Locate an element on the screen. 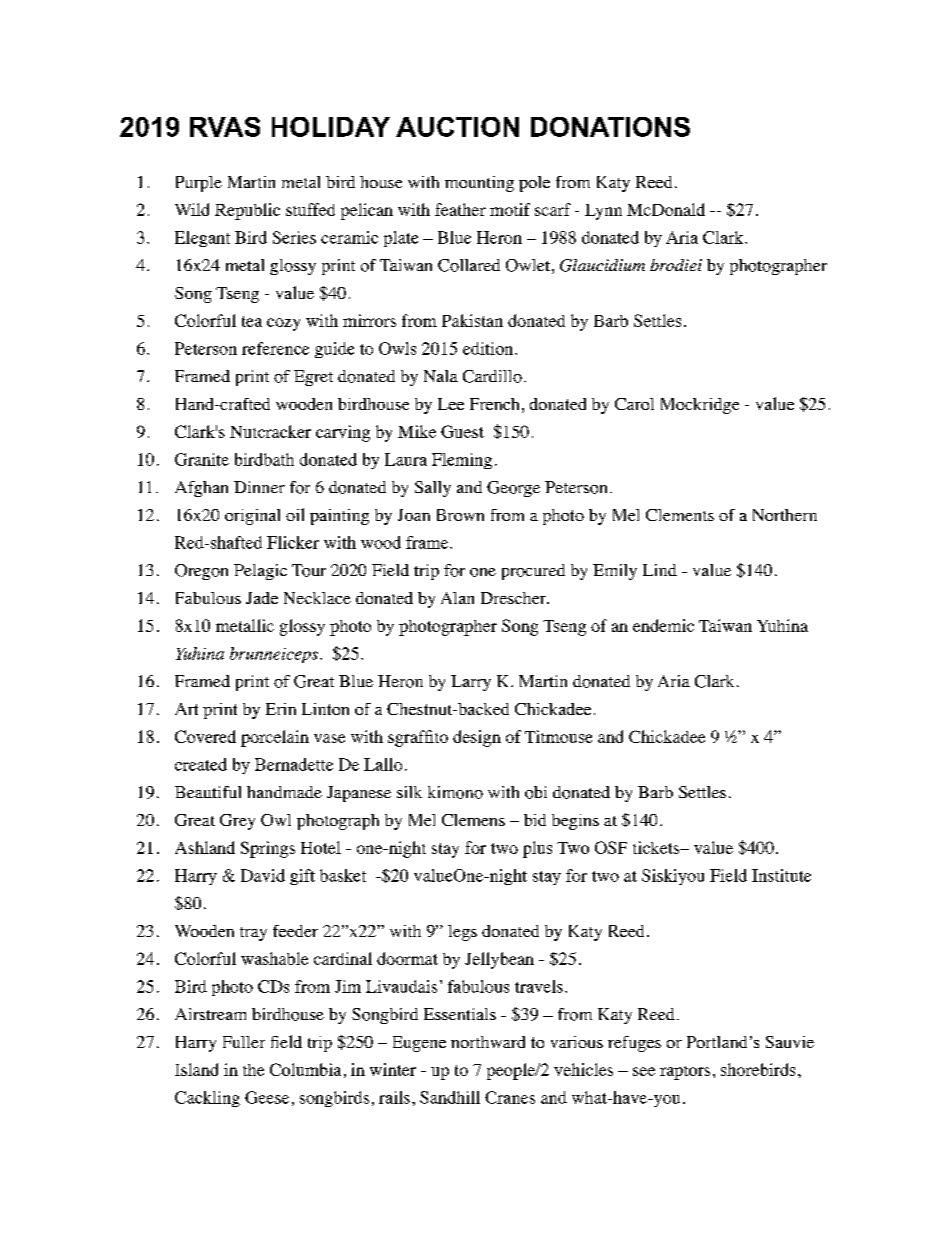 The image size is (952, 1233). endemic is located at coordinates (663, 625).
